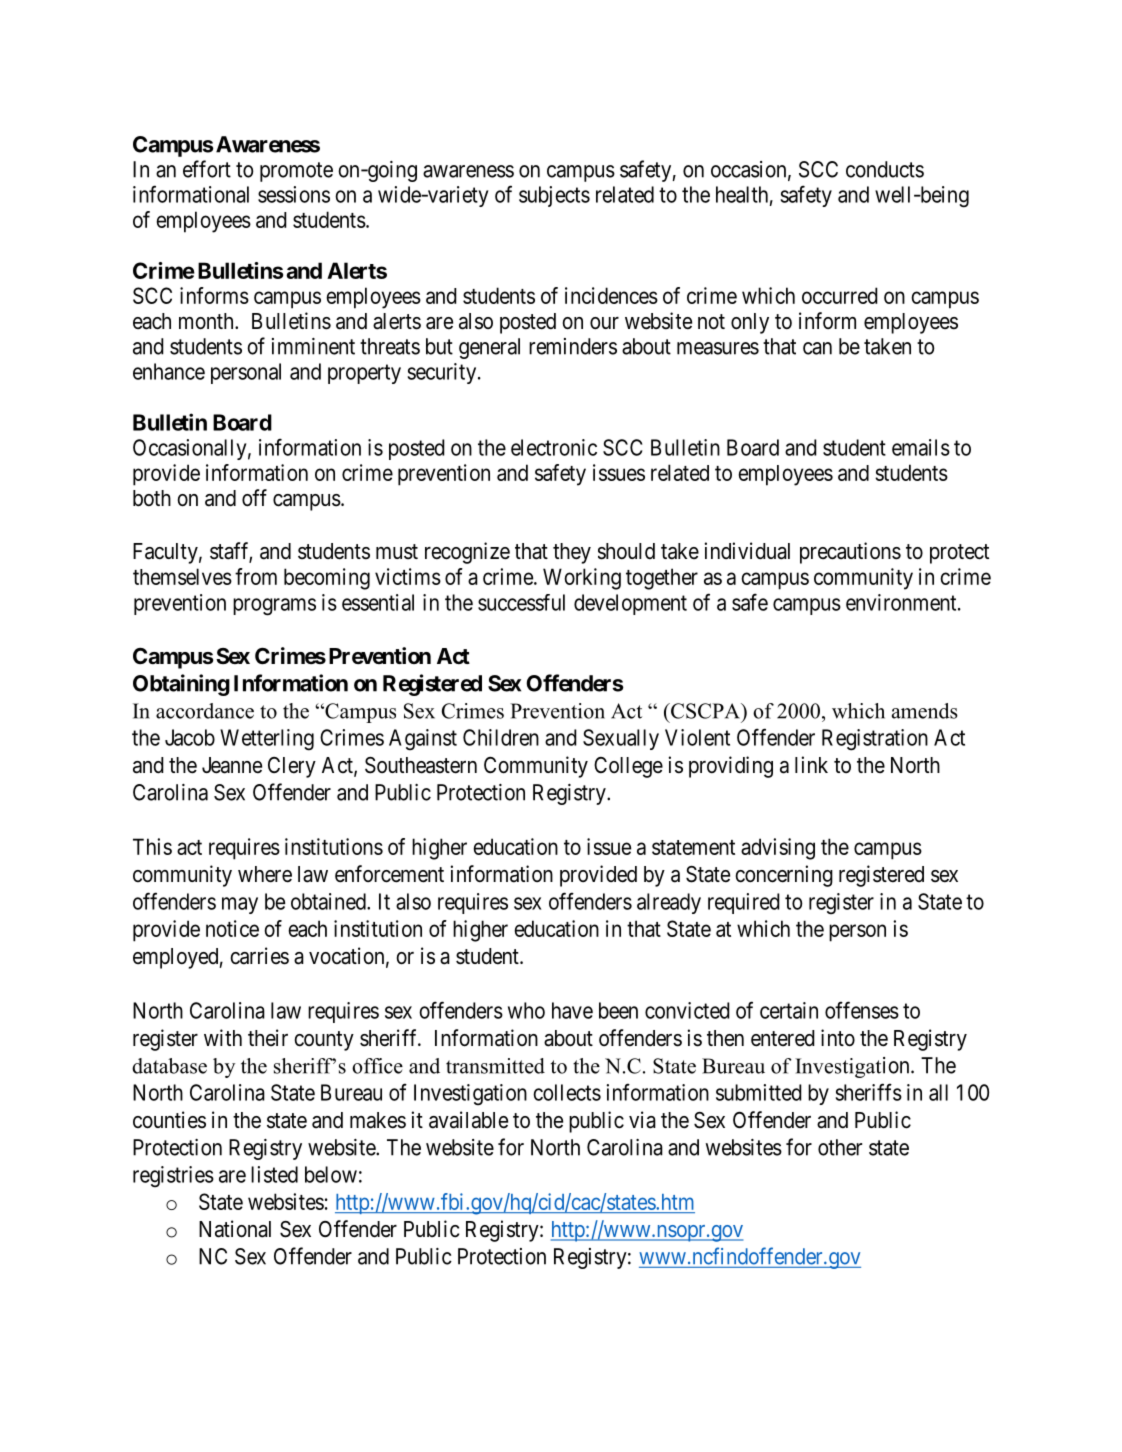 This page has width=1122, height=1452. I want to click on listed, so click(274, 1174).
